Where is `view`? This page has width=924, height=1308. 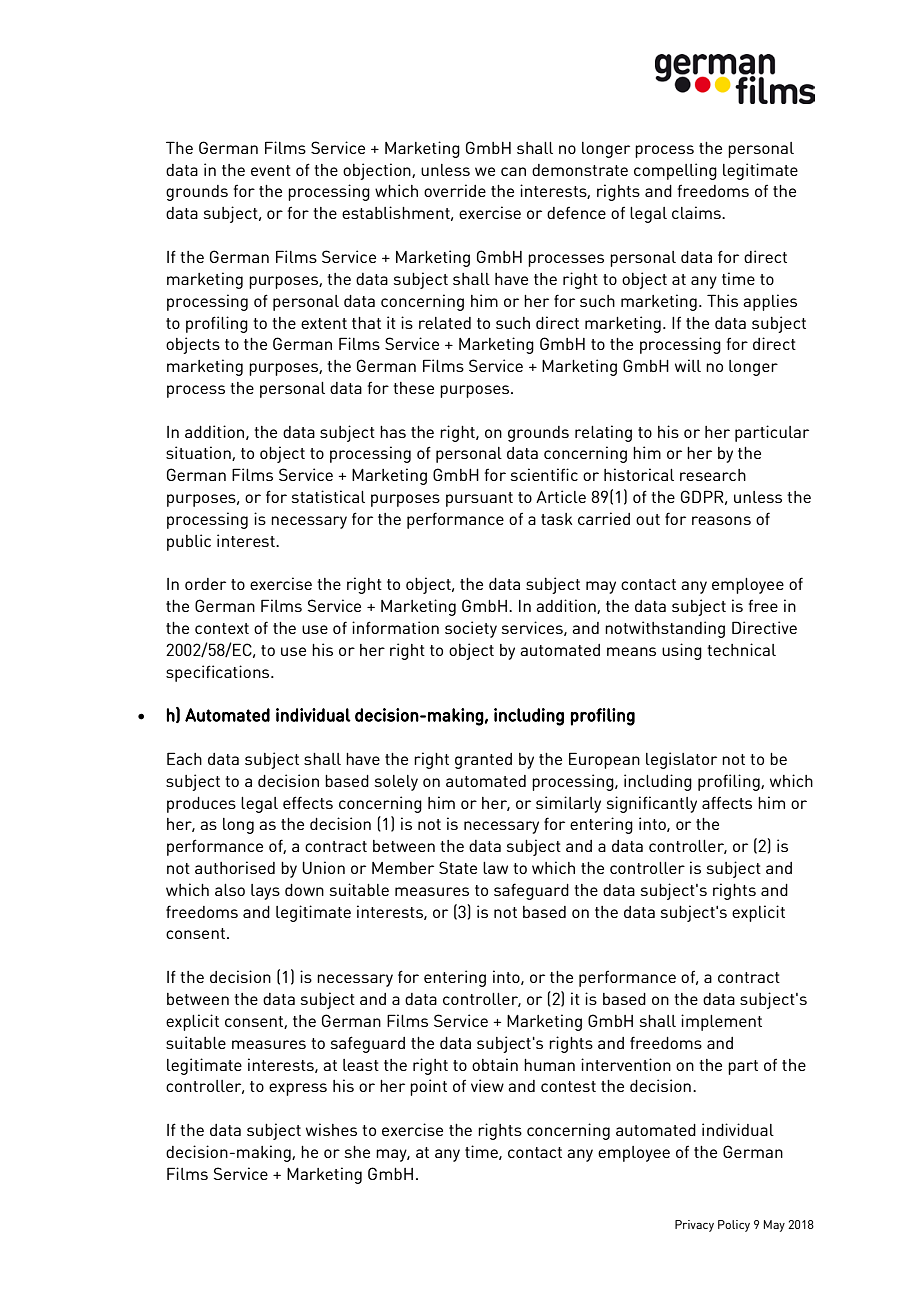 view is located at coordinates (487, 1085).
